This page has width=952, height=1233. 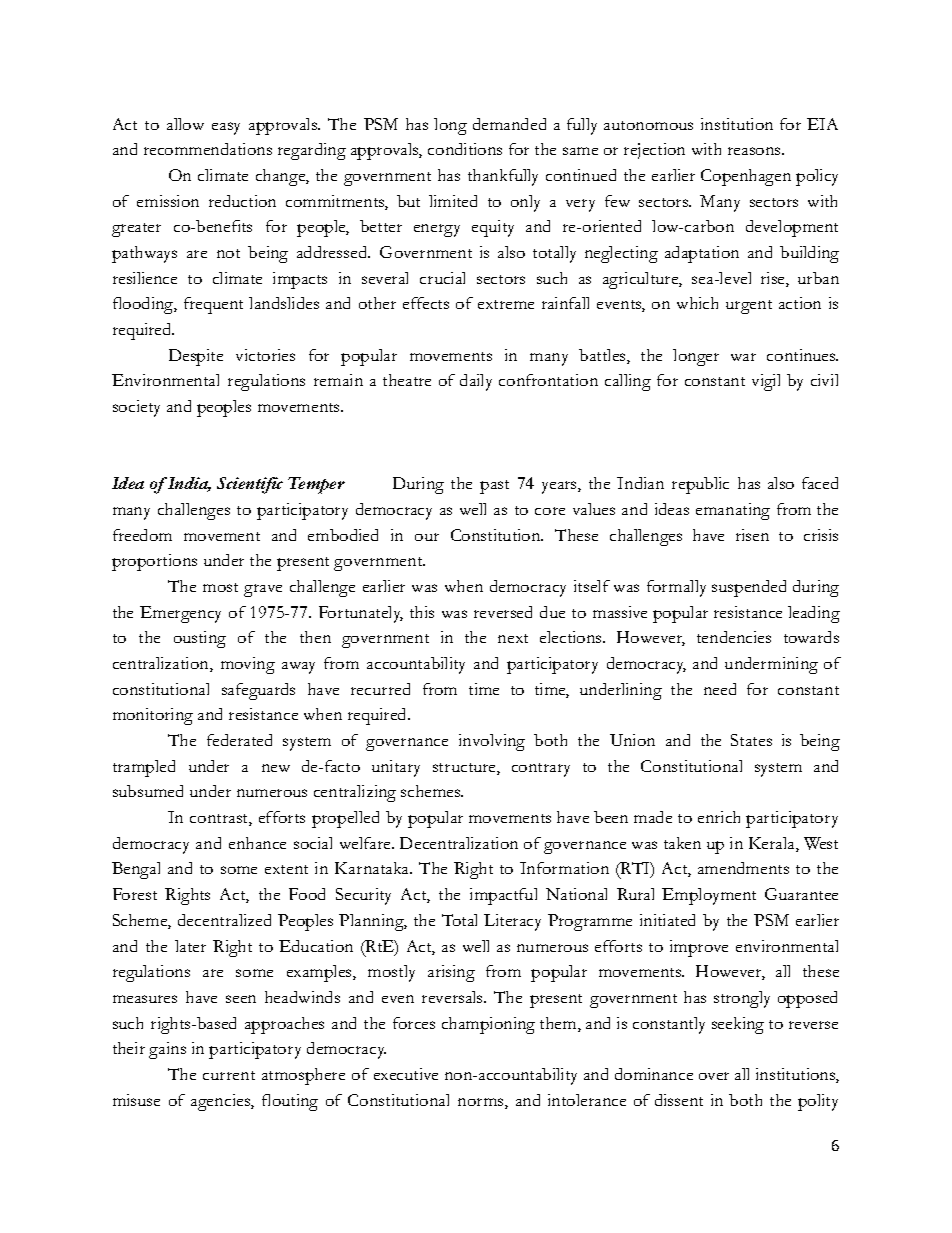 I want to click on past, so click(x=494, y=487).
